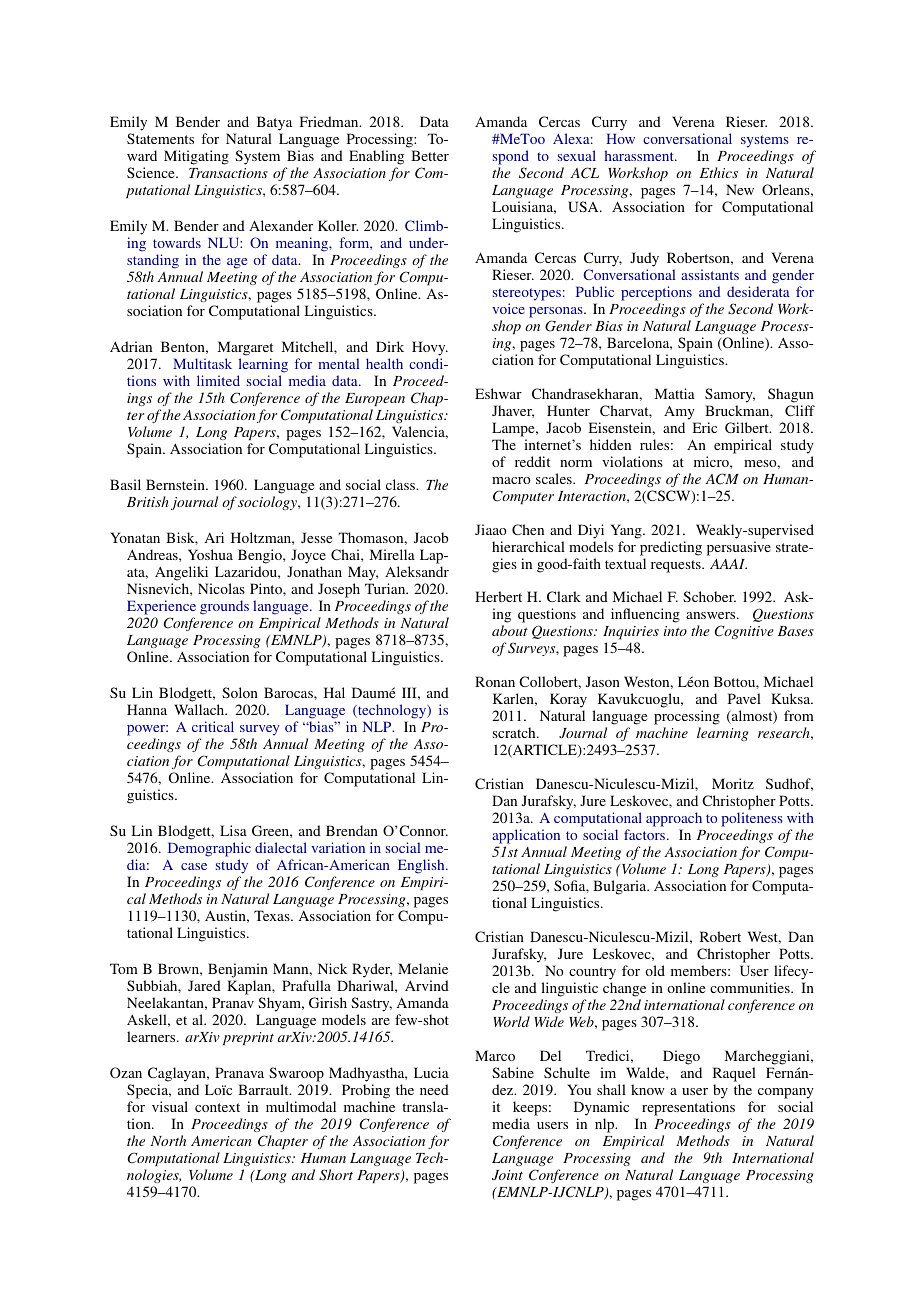 The image size is (924, 1308). What do you see at coordinates (160, 138) in the image?
I see `Statements` at bounding box center [160, 138].
